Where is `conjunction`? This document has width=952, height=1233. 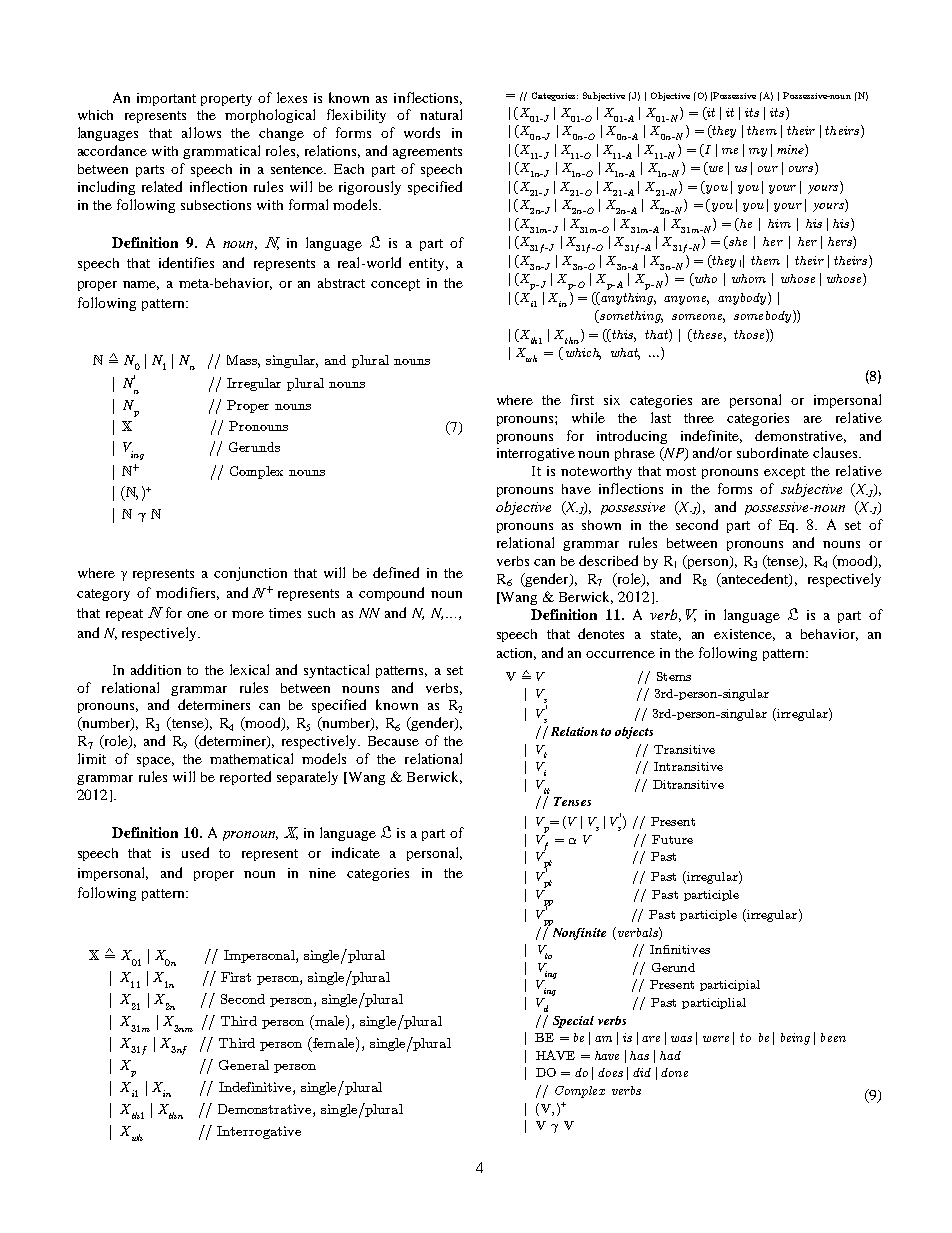
conjunction is located at coordinates (250, 574).
